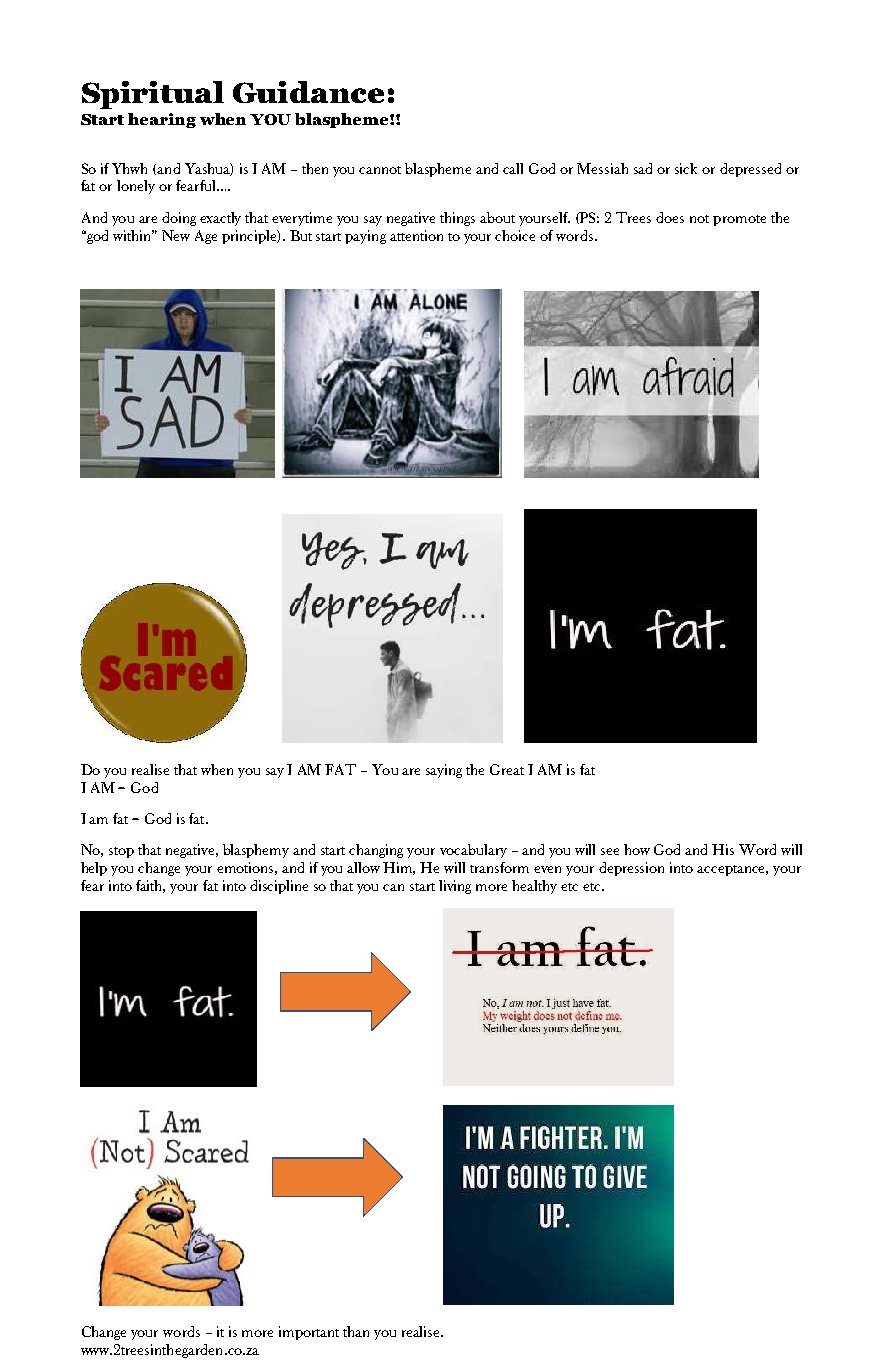 Image resolution: width=887 pixels, height=1372 pixels. I want to click on sick, so click(686, 168).
